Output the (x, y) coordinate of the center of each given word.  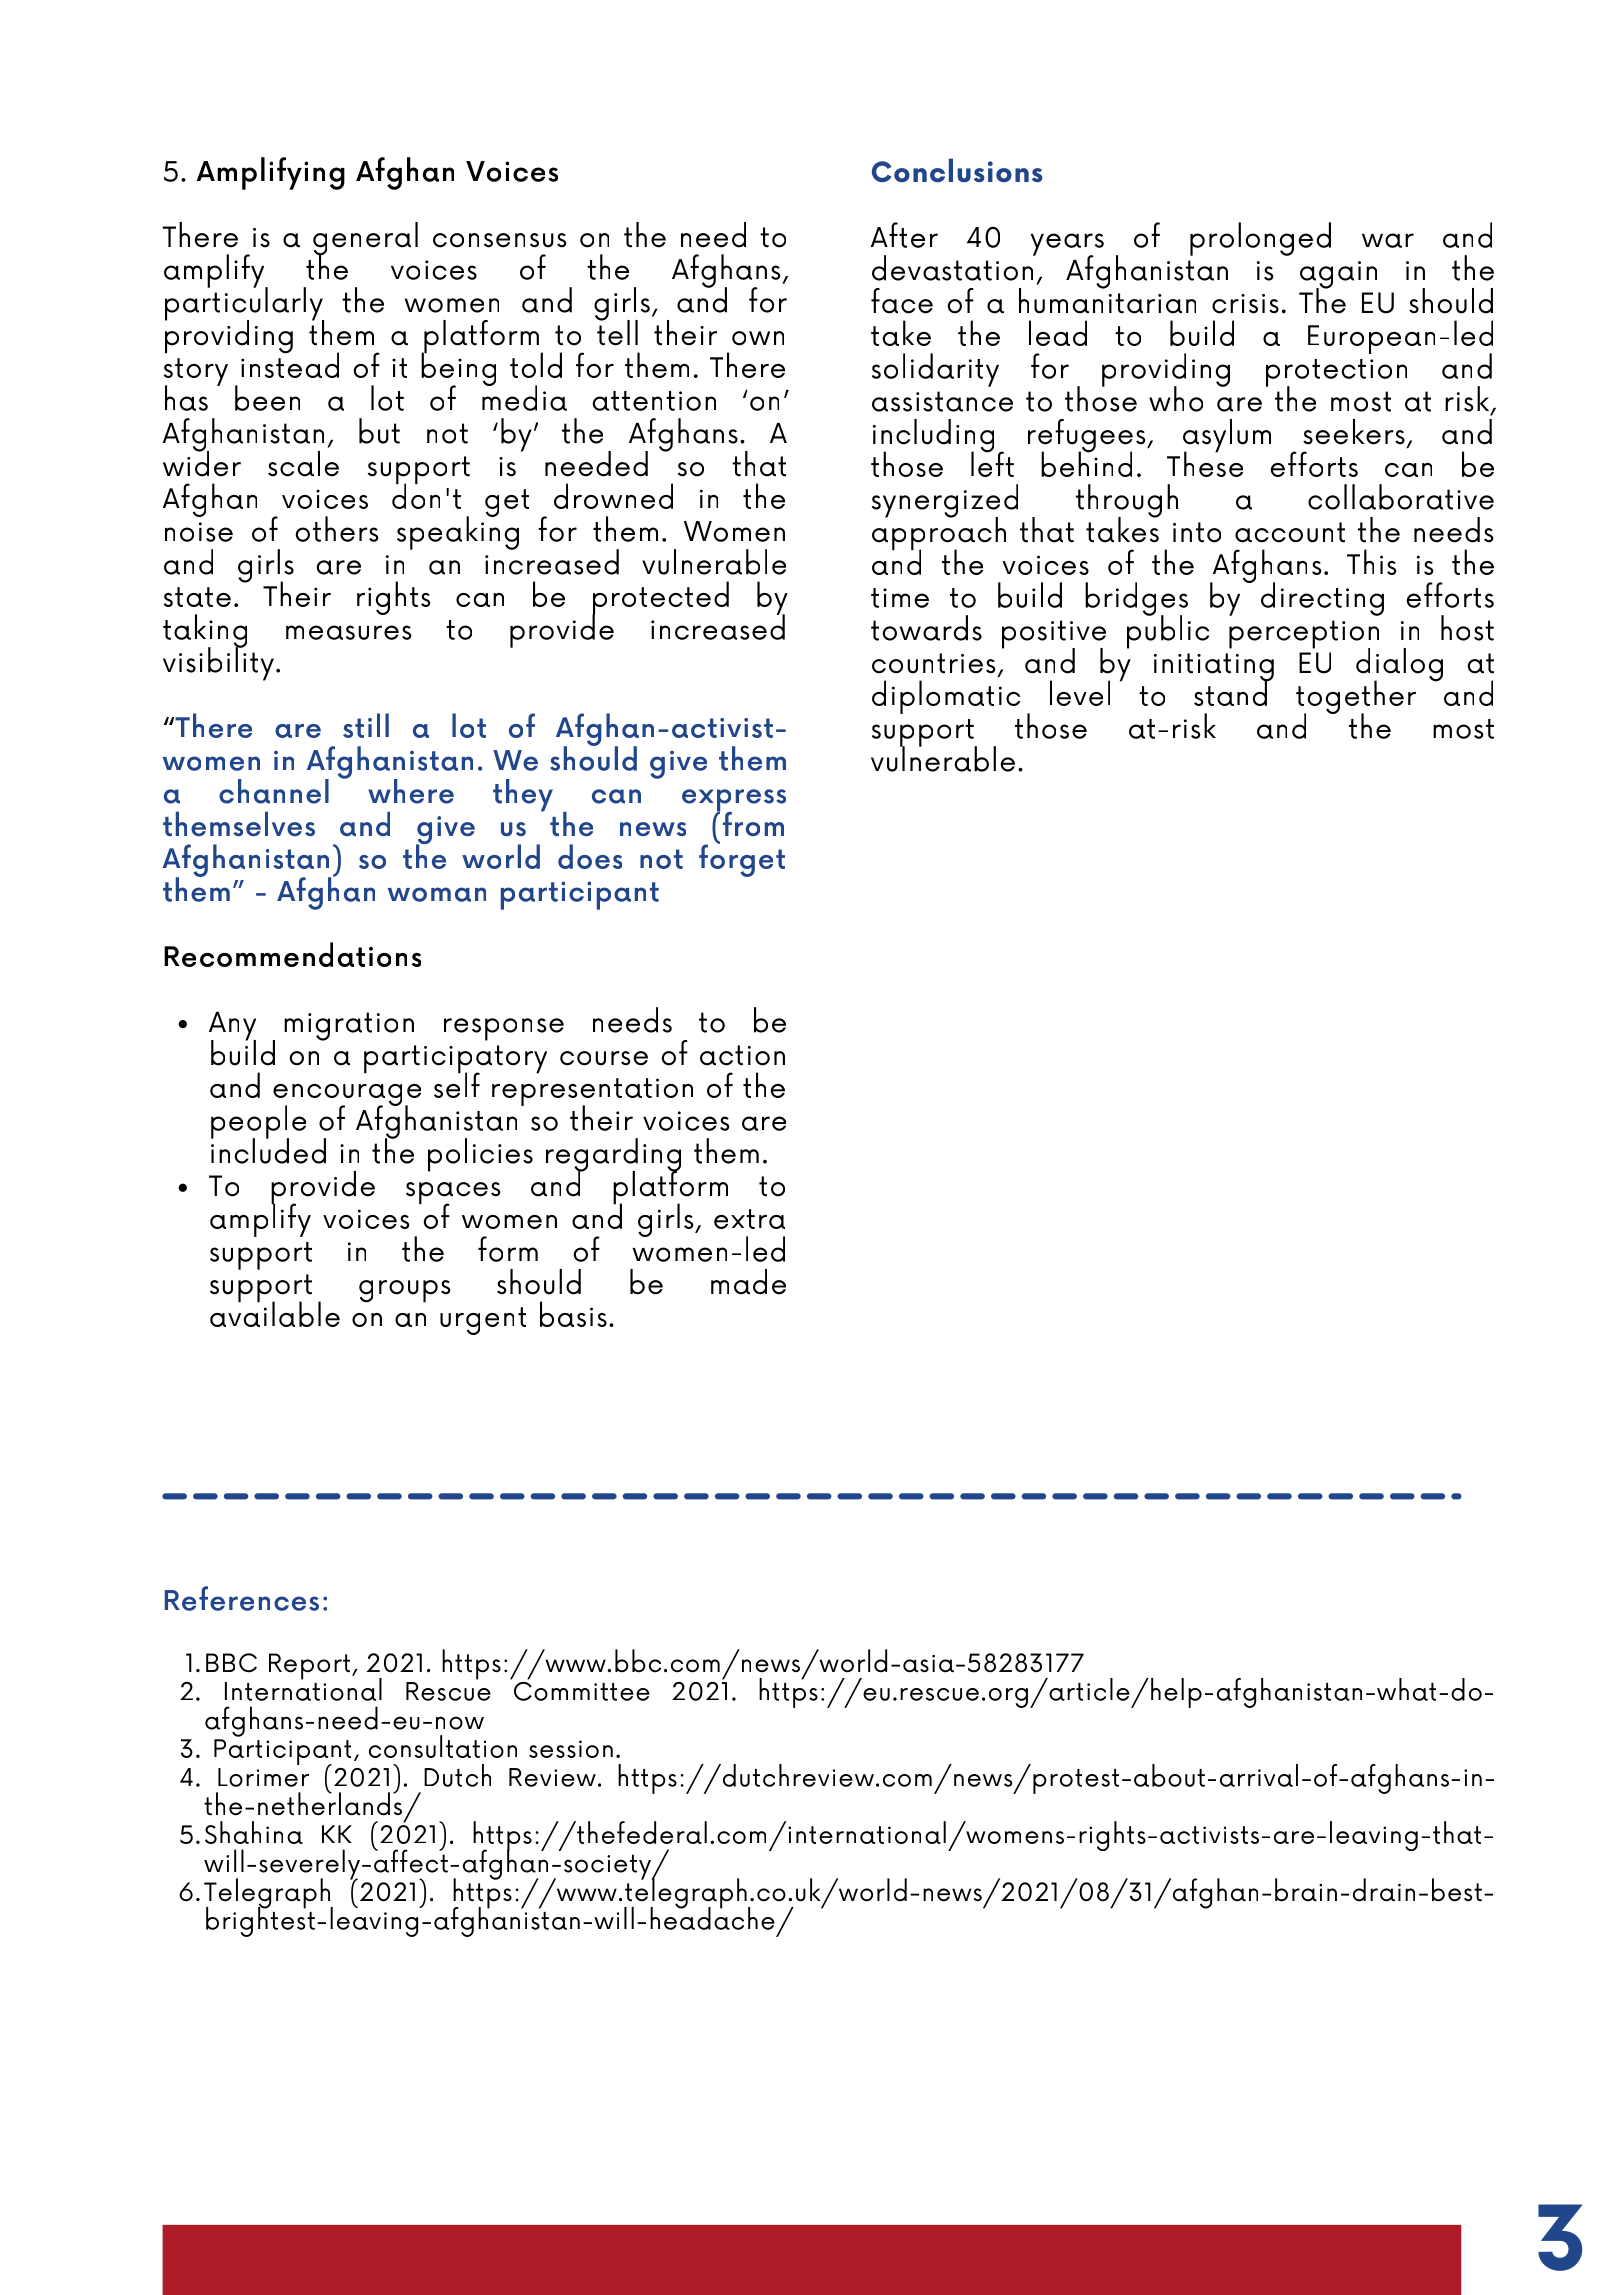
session (571, 1749)
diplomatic (946, 697)
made (748, 1282)
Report (311, 1666)
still (366, 725)
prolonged (1260, 239)
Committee (580, 1690)
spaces (453, 1194)
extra (749, 1219)
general (365, 240)
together (1356, 698)
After (904, 235)
